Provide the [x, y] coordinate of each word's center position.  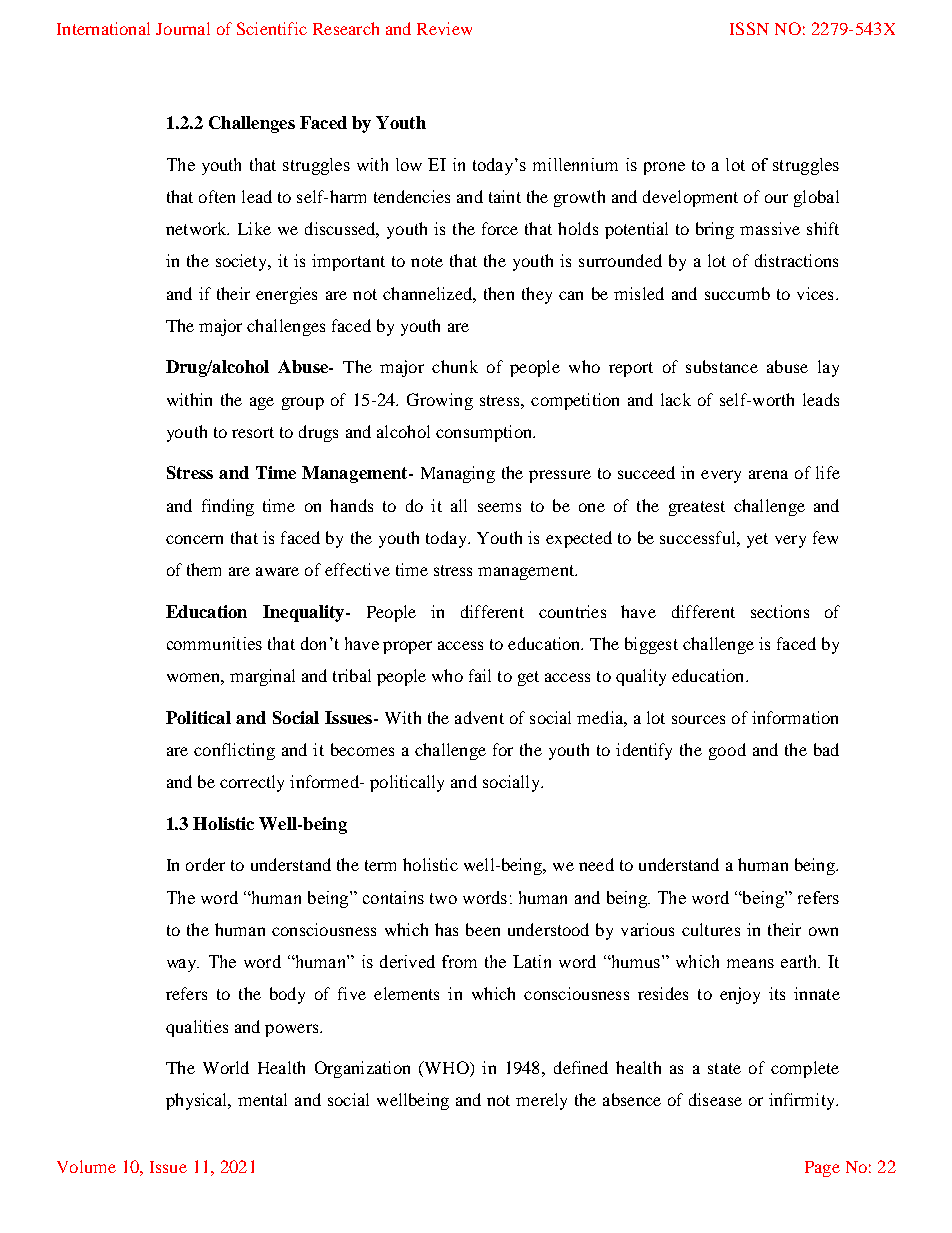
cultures [711, 929]
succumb [737, 293]
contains [393, 897]
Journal [183, 28]
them [204, 569]
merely [541, 1101]
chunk [455, 366]
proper [407, 647]
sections [780, 611]
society [243, 262]
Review [444, 28]
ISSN [749, 28]
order [205, 864]
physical [198, 1101]
